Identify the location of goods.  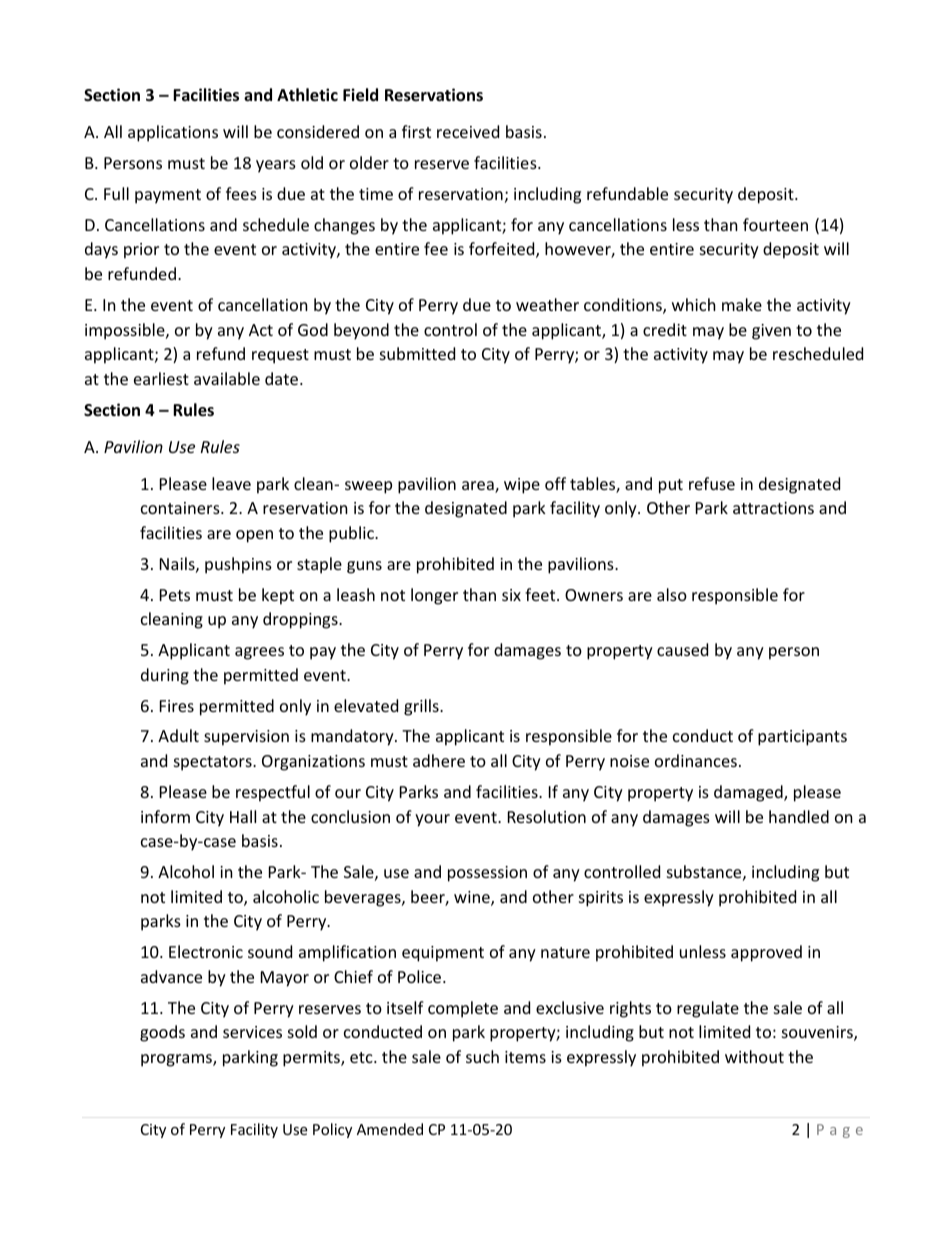
(162, 1033).
